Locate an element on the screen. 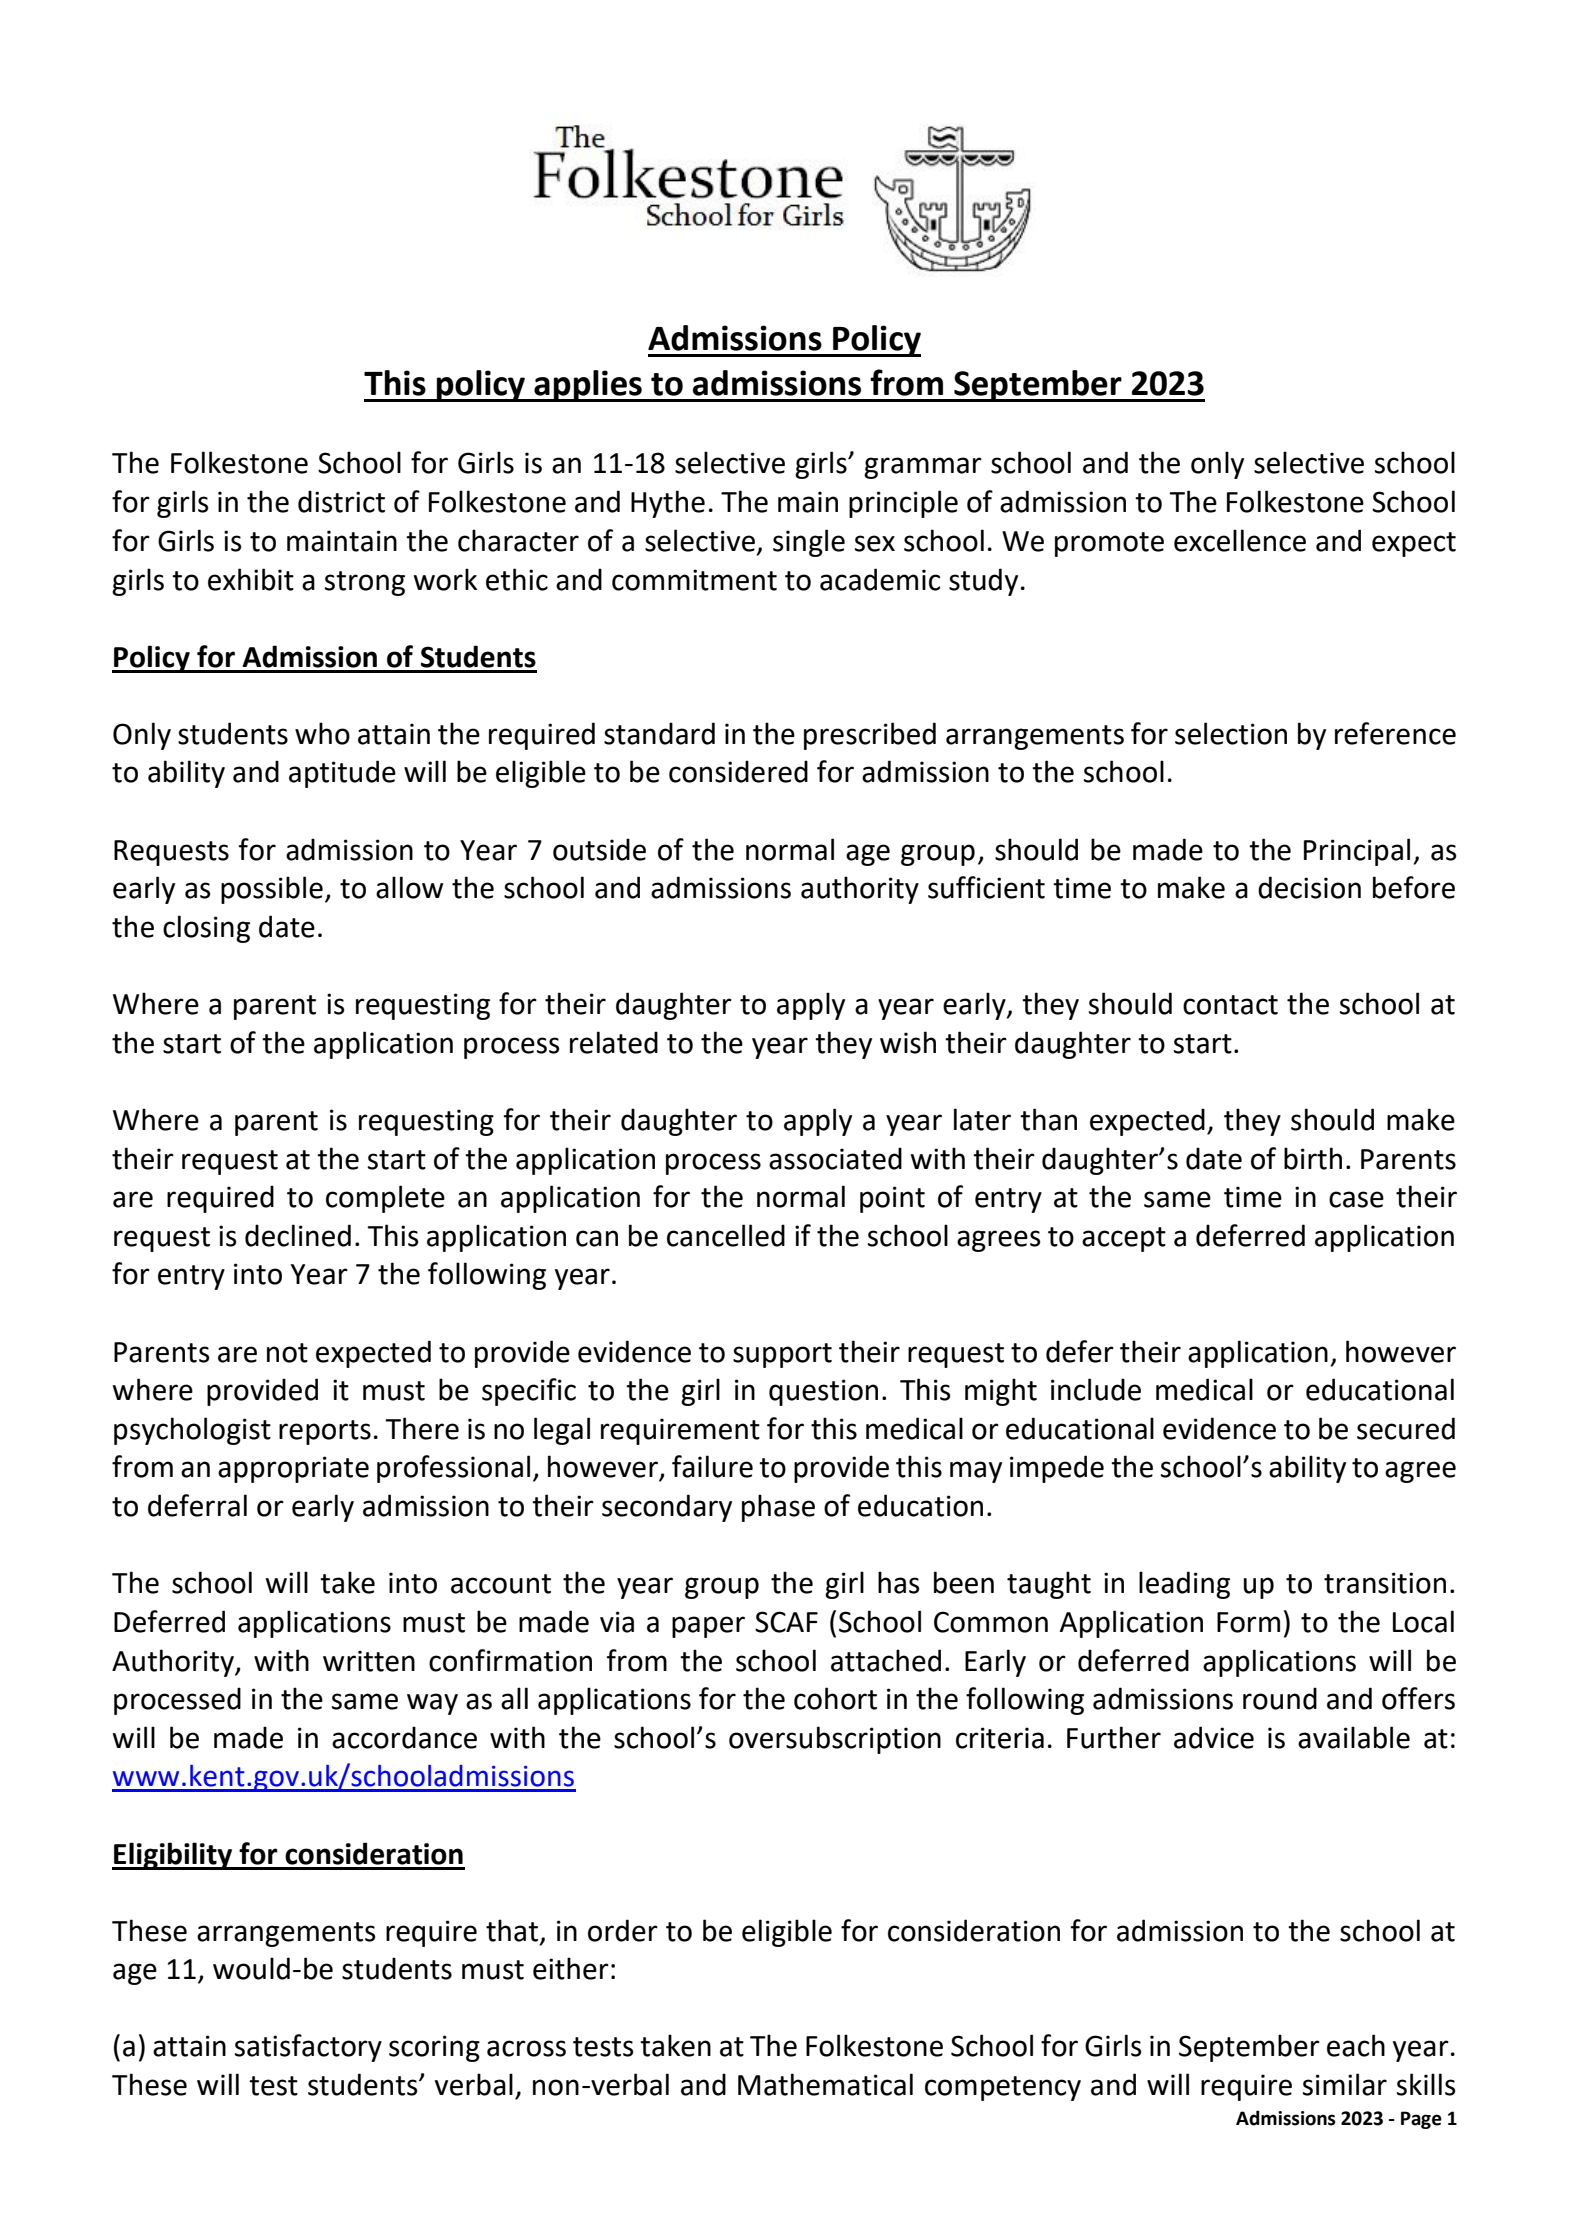 The image size is (1569, 2219). excellence is located at coordinates (1240, 540).
